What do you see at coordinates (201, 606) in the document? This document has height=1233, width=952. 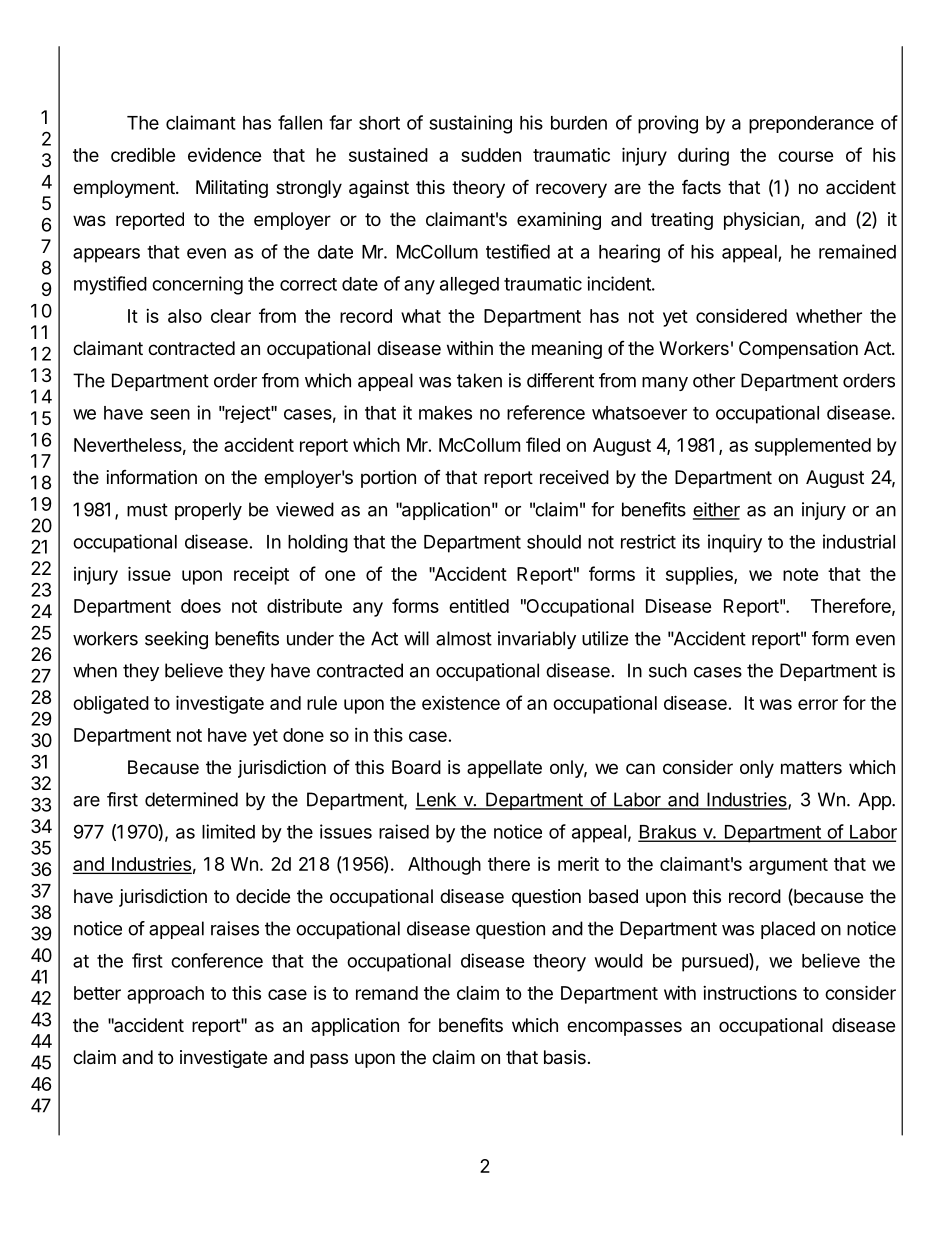 I see `does` at bounding box center [201, 606].
